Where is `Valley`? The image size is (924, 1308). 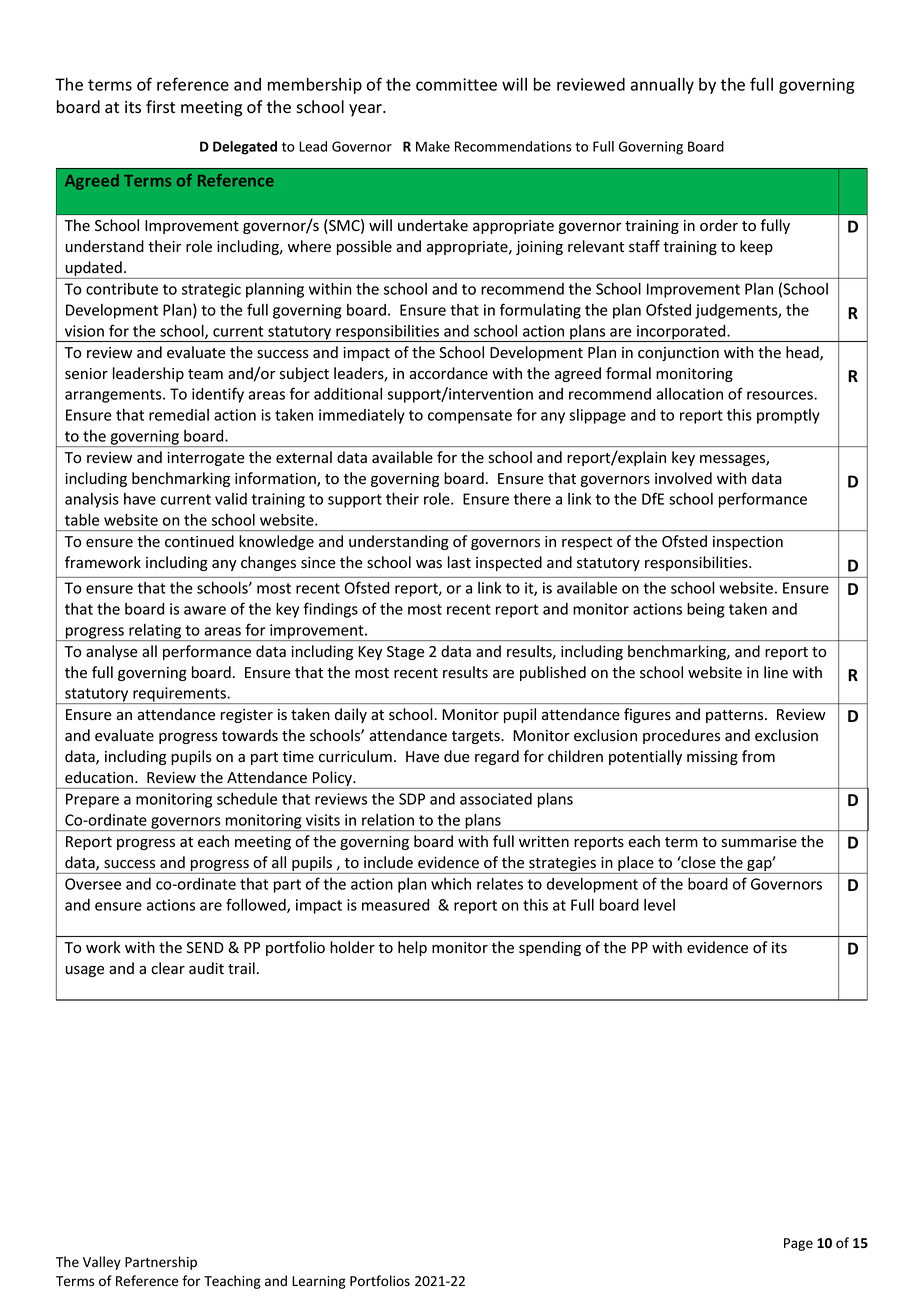
Valley is located at coordinates (102, 1263).
